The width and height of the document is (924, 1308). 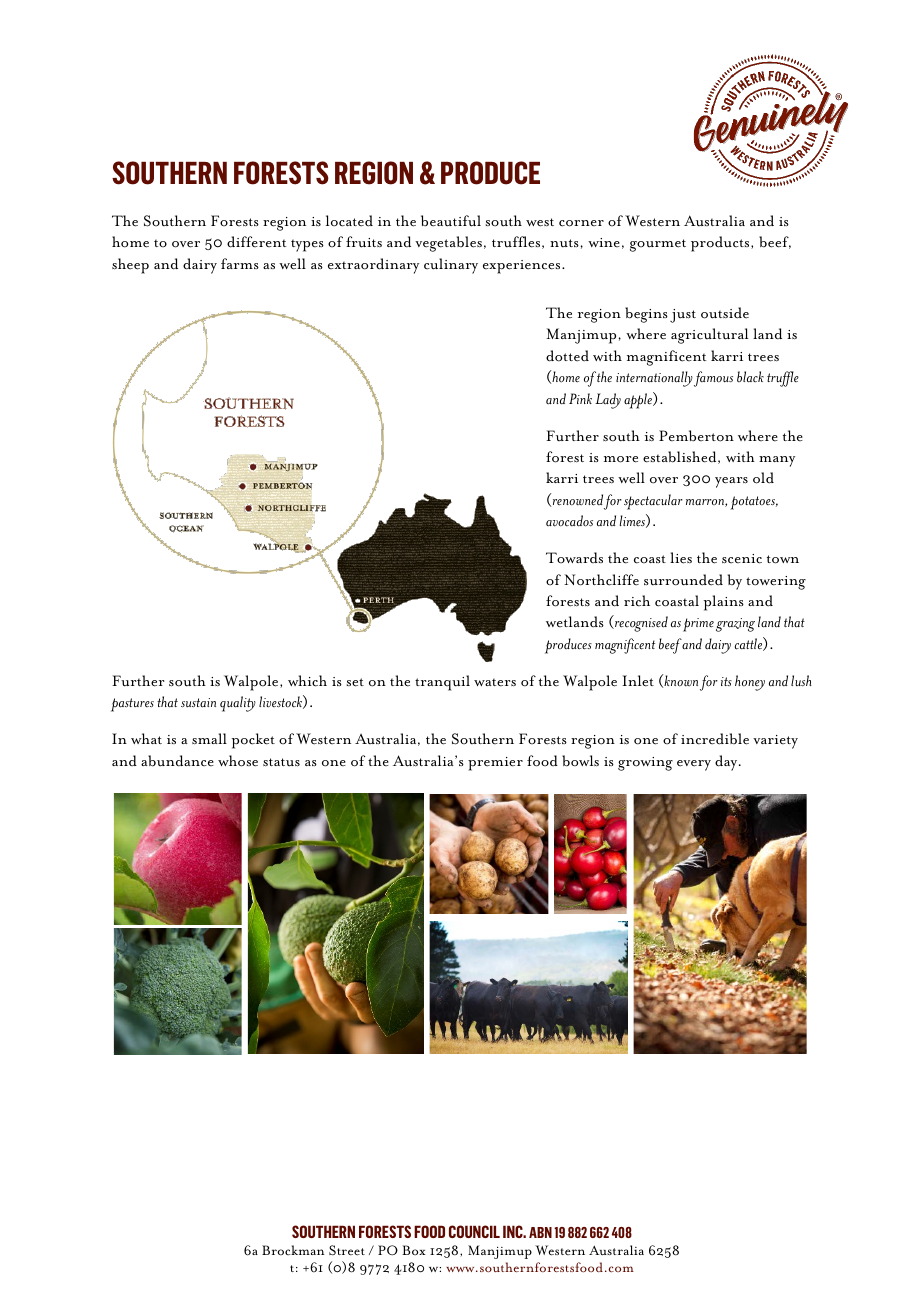 What do you see at coordinates (293, 1250) in the document?
I see `Brockman` at bounding box center [293, 1250].
